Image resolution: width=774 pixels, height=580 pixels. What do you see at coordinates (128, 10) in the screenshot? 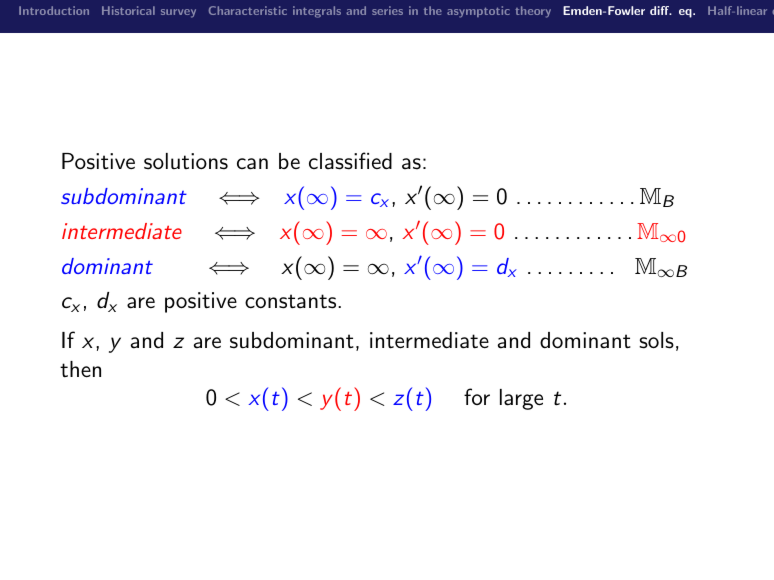
I see `Historical` at bounding box center [128, 10].
